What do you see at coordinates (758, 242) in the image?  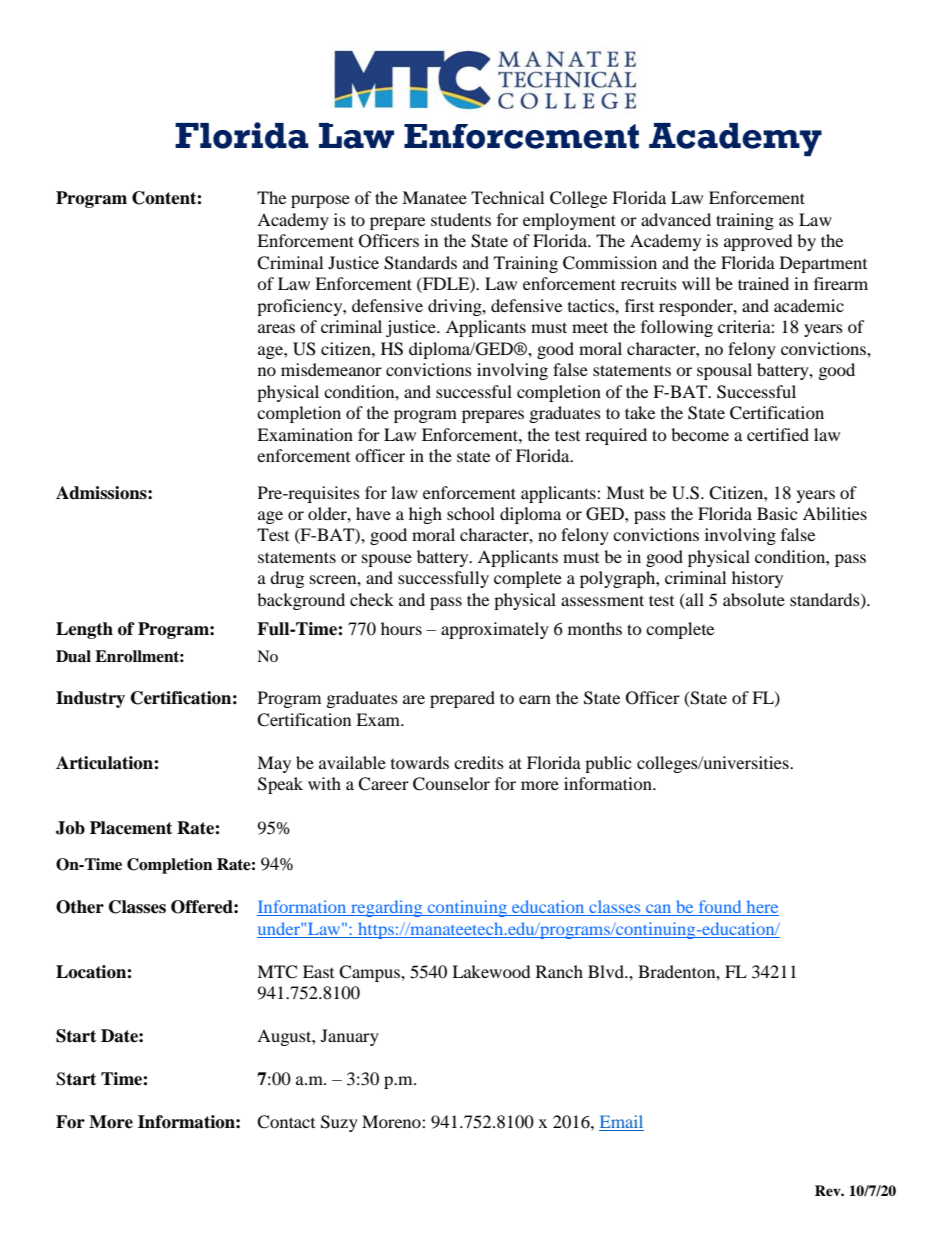 I see `approved` at bounding box center [758, 242].
